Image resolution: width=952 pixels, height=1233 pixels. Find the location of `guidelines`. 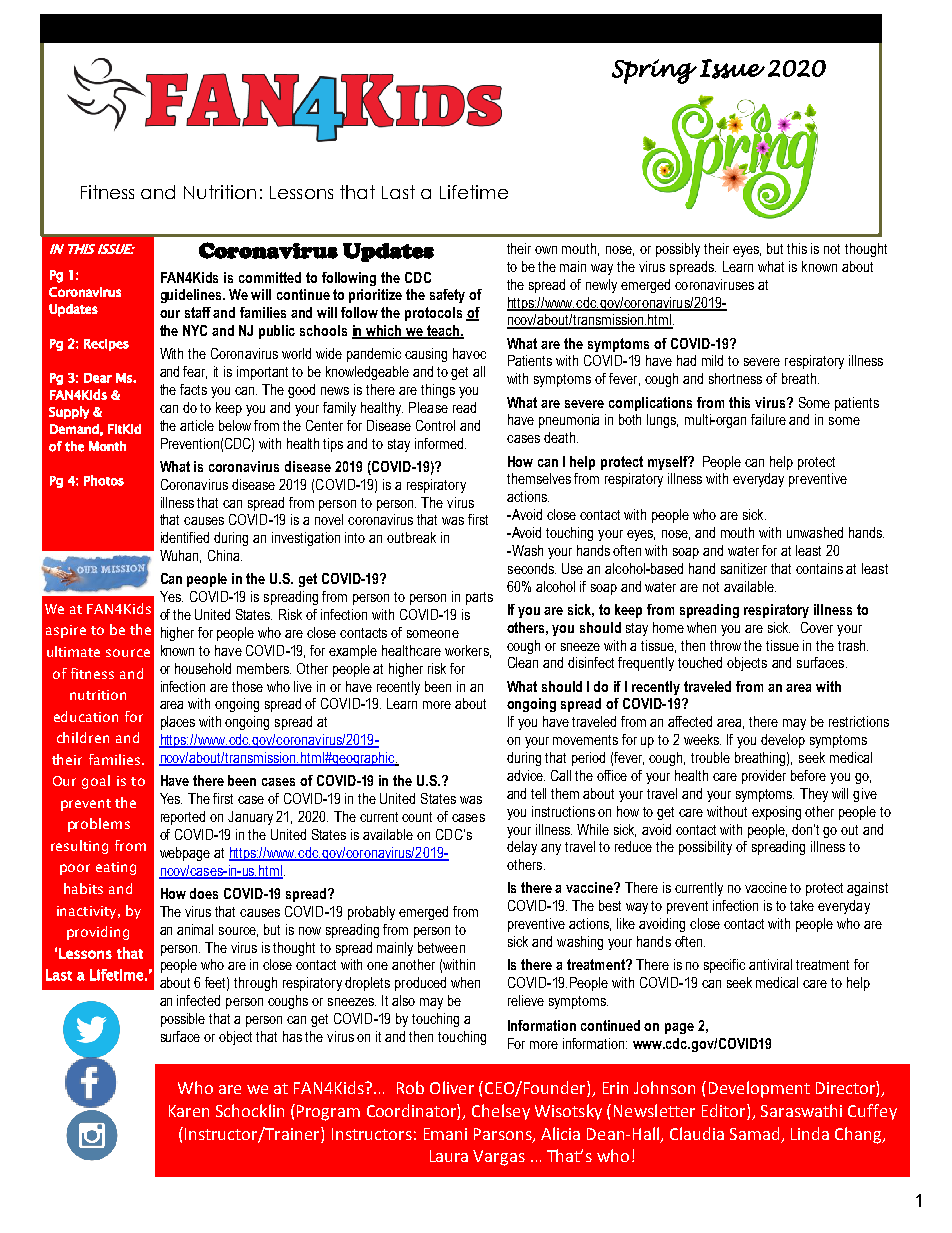

guidelines is located at coordinates (193, 296).
